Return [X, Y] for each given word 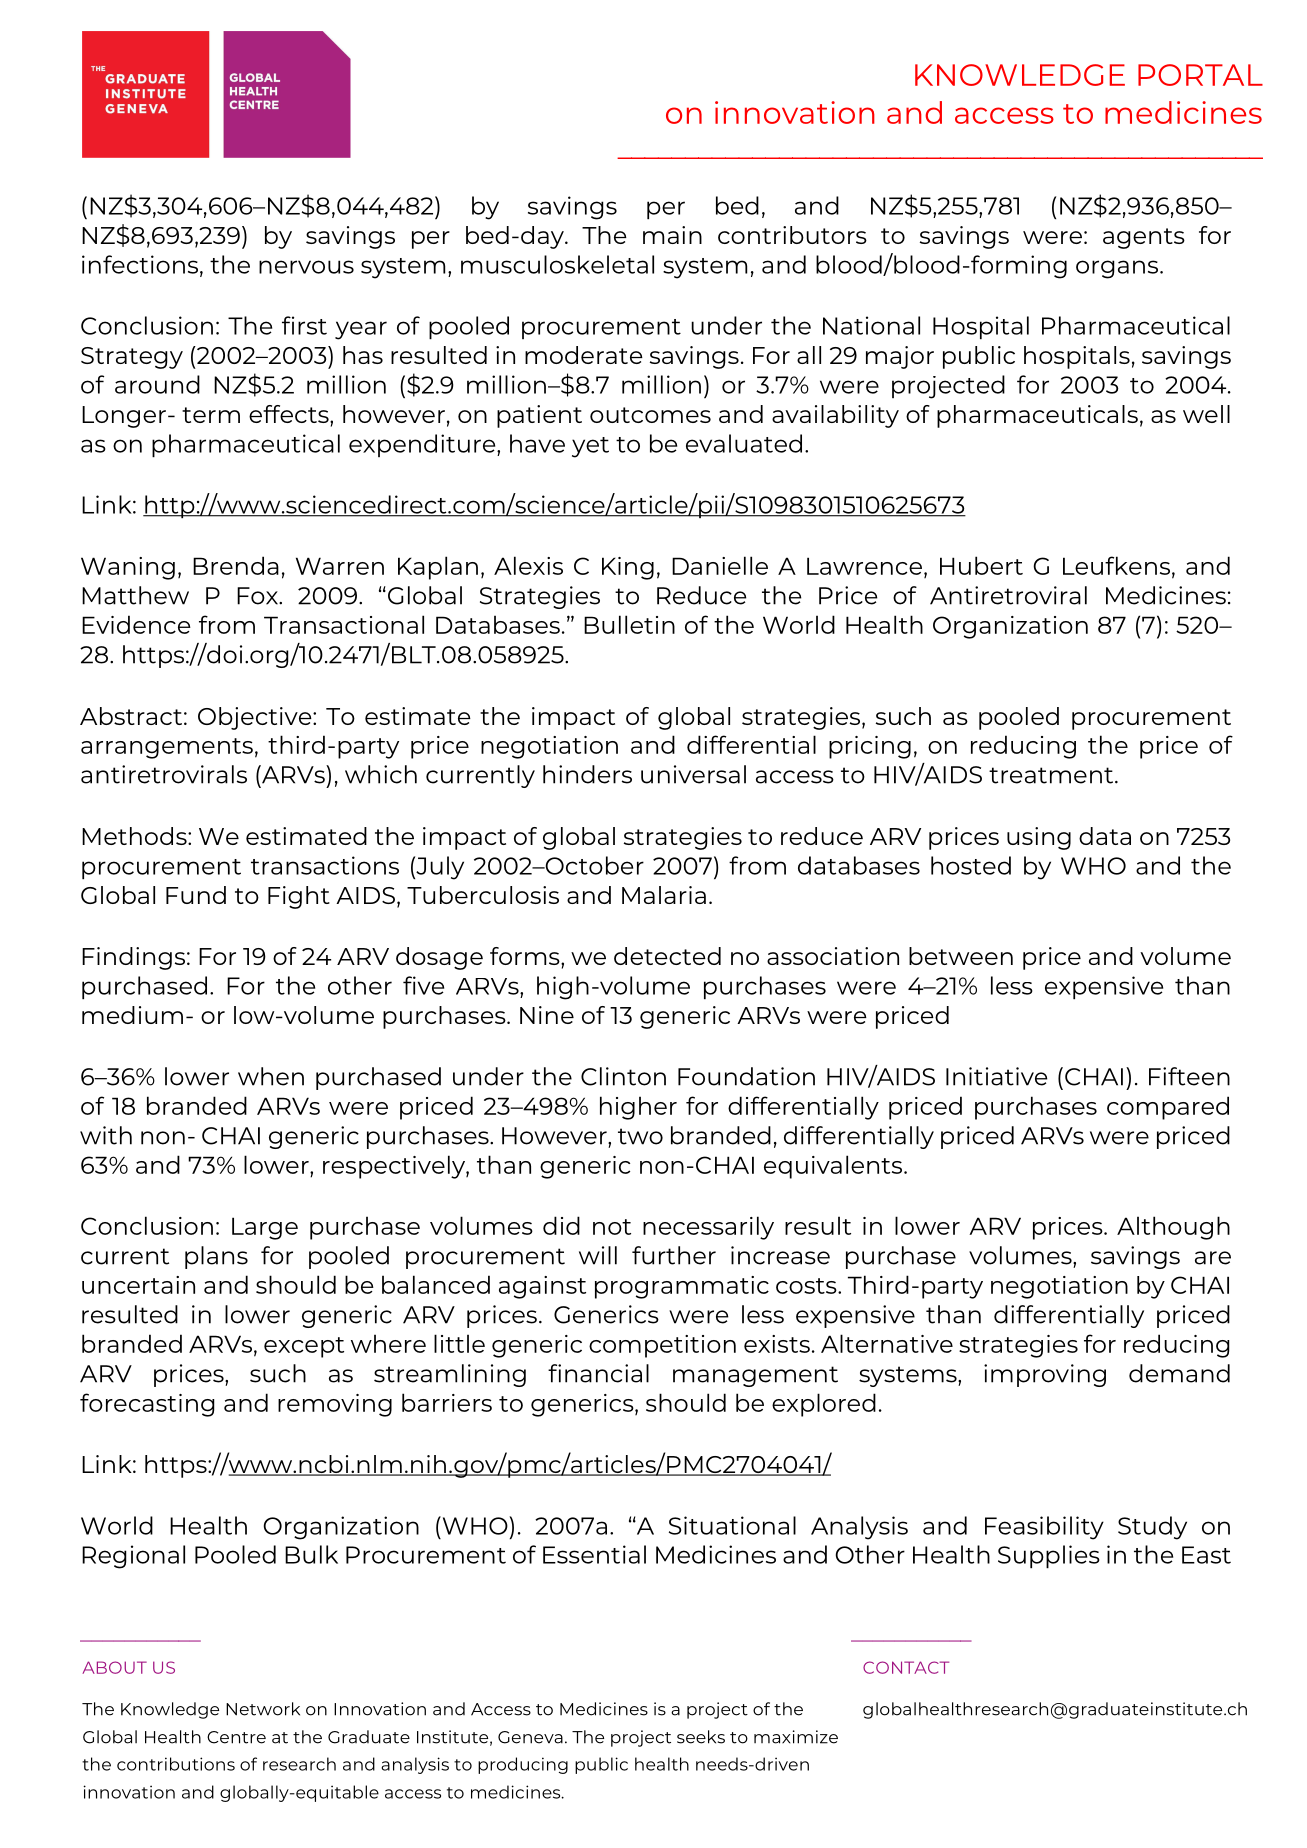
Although [1173, 1228]
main [672, 235]
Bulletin [629, 624]
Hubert [981, 565]
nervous [306, 267]
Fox [258, 596]
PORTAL [1200, 75]
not [612, 1227]
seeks [701, 1737]
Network [263, 1709]
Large [265, 1228]
